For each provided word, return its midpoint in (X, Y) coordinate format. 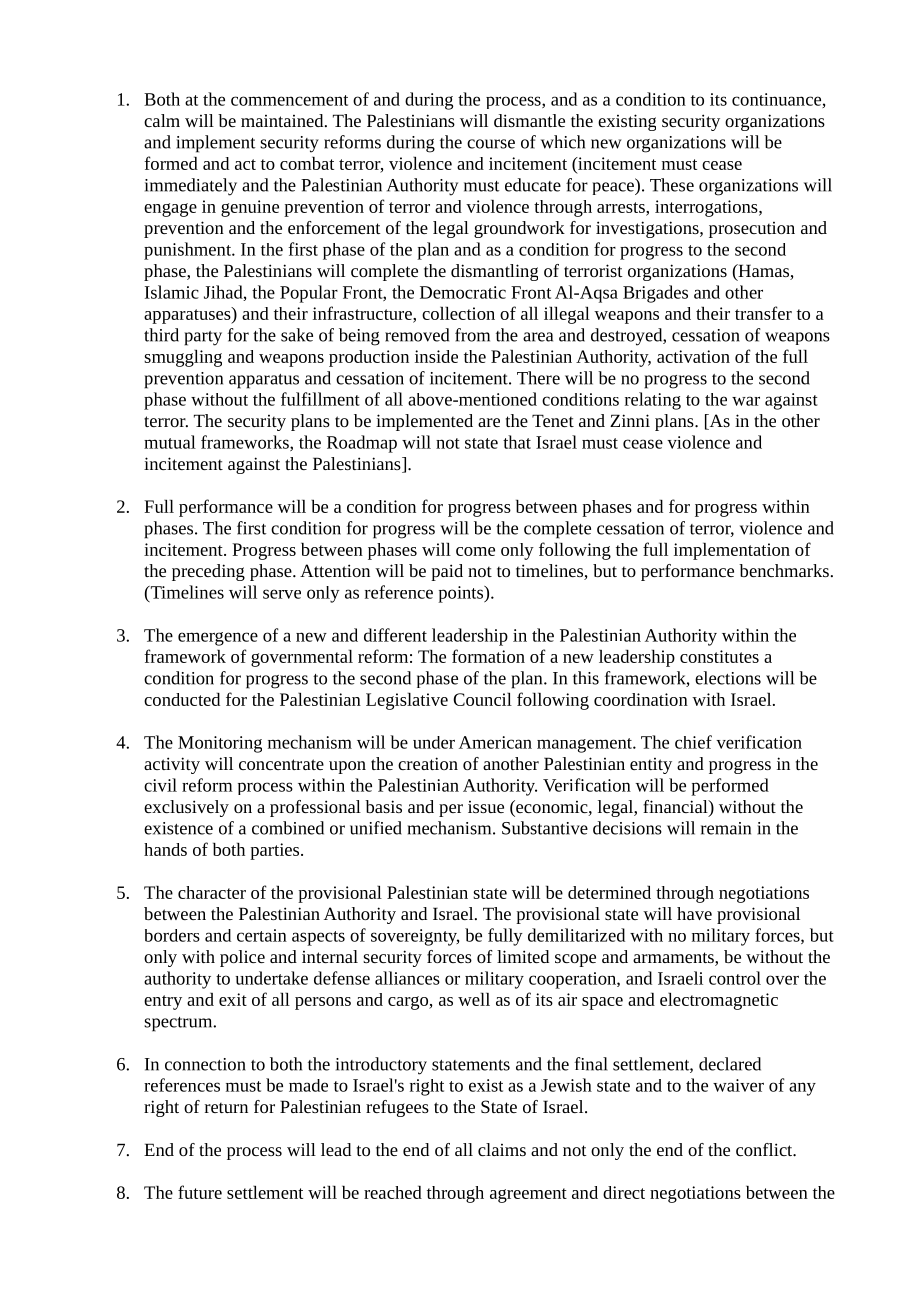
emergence (218, 639)
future (200, 1192)
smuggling (183, 358)
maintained (283, 120)
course (491, 144)
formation (488, 656)
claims (502, 1149)
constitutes (719, 656)
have (694, 913)
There (538, 378)
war (746, 401)
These (672, 185)
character (212, 892)
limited (523, 956)
